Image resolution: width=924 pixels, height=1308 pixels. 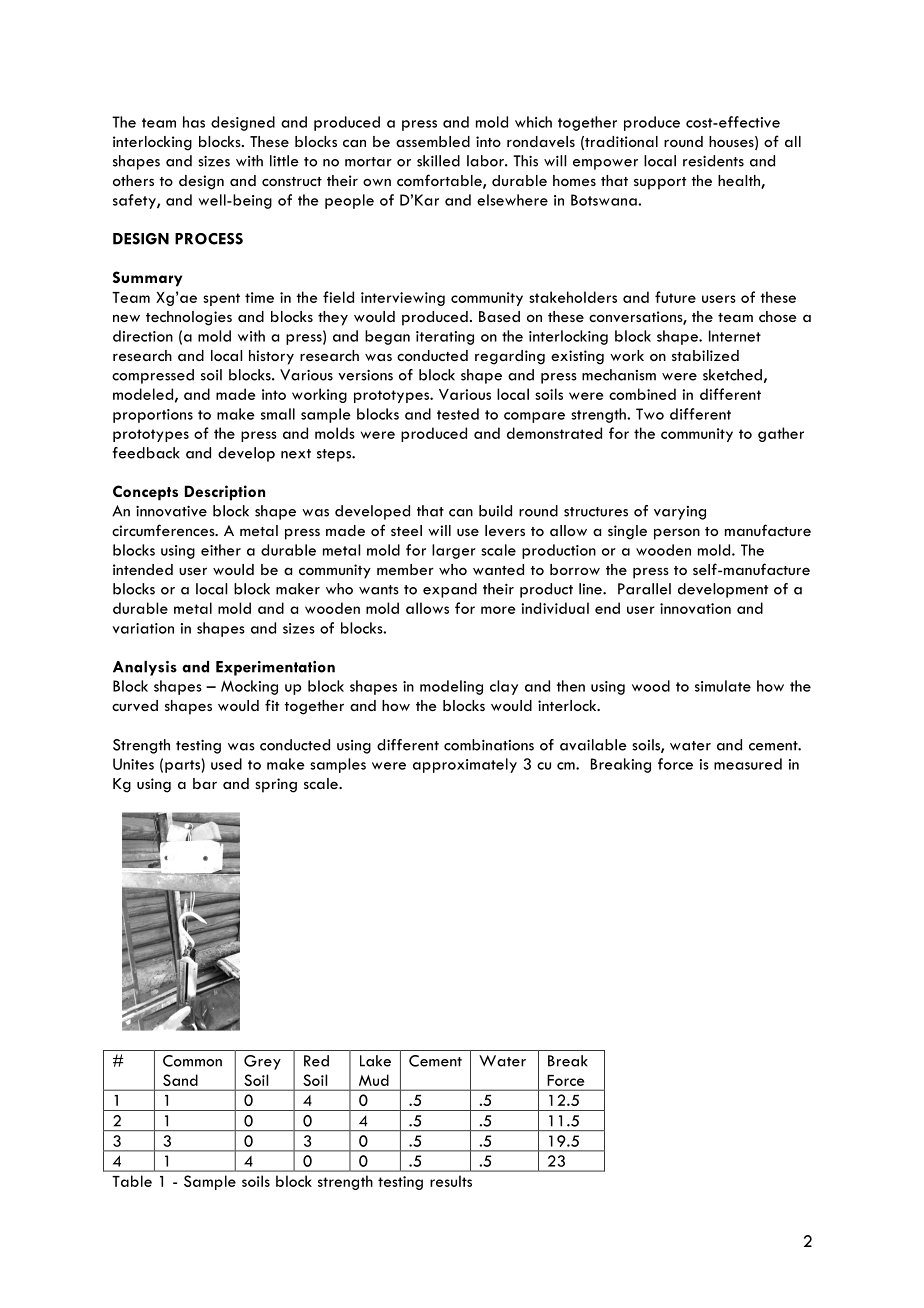 I want to click on Sand, so click(x=180, y=1080).
